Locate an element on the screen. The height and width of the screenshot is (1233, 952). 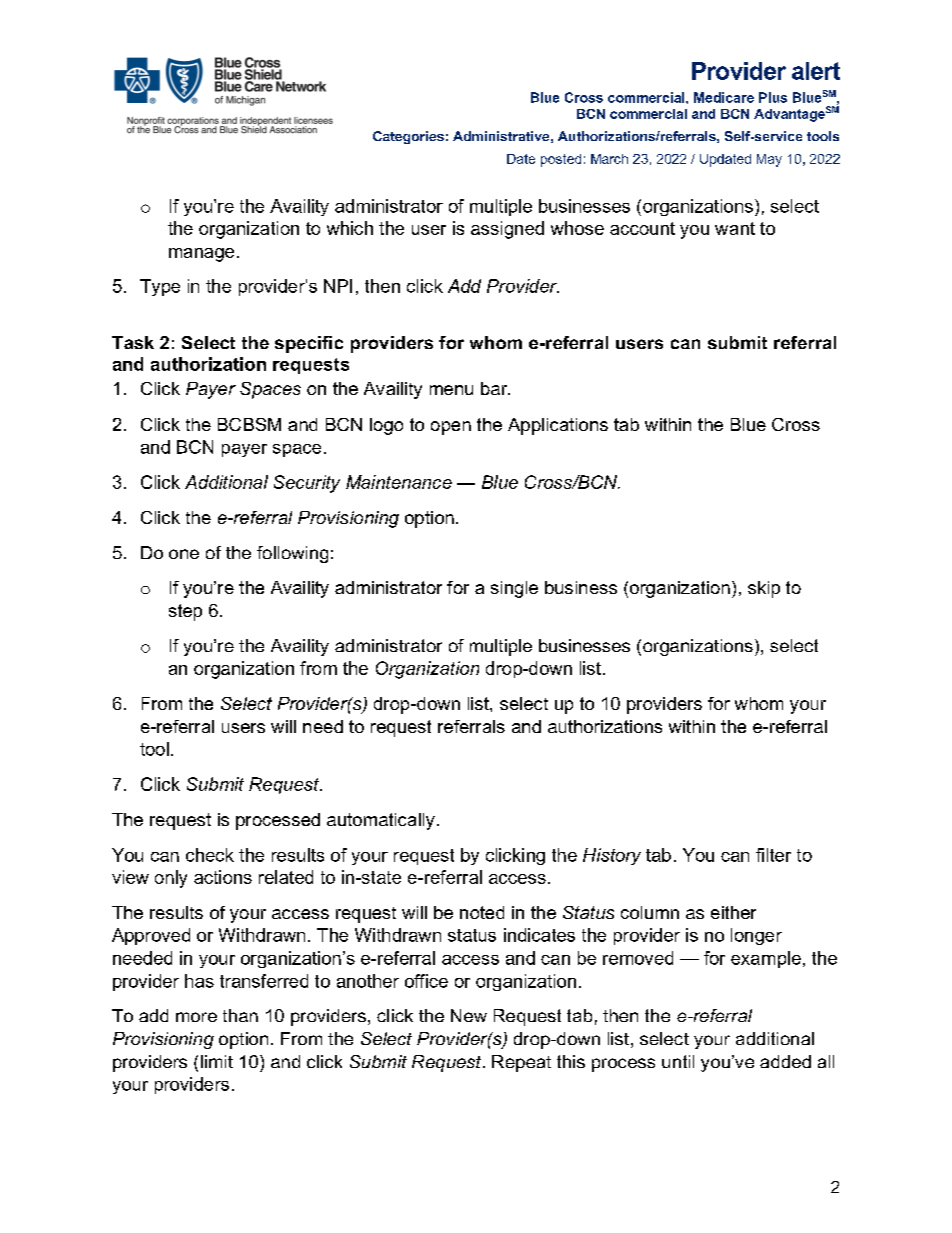
posted is located at coordinates (561, 160).
